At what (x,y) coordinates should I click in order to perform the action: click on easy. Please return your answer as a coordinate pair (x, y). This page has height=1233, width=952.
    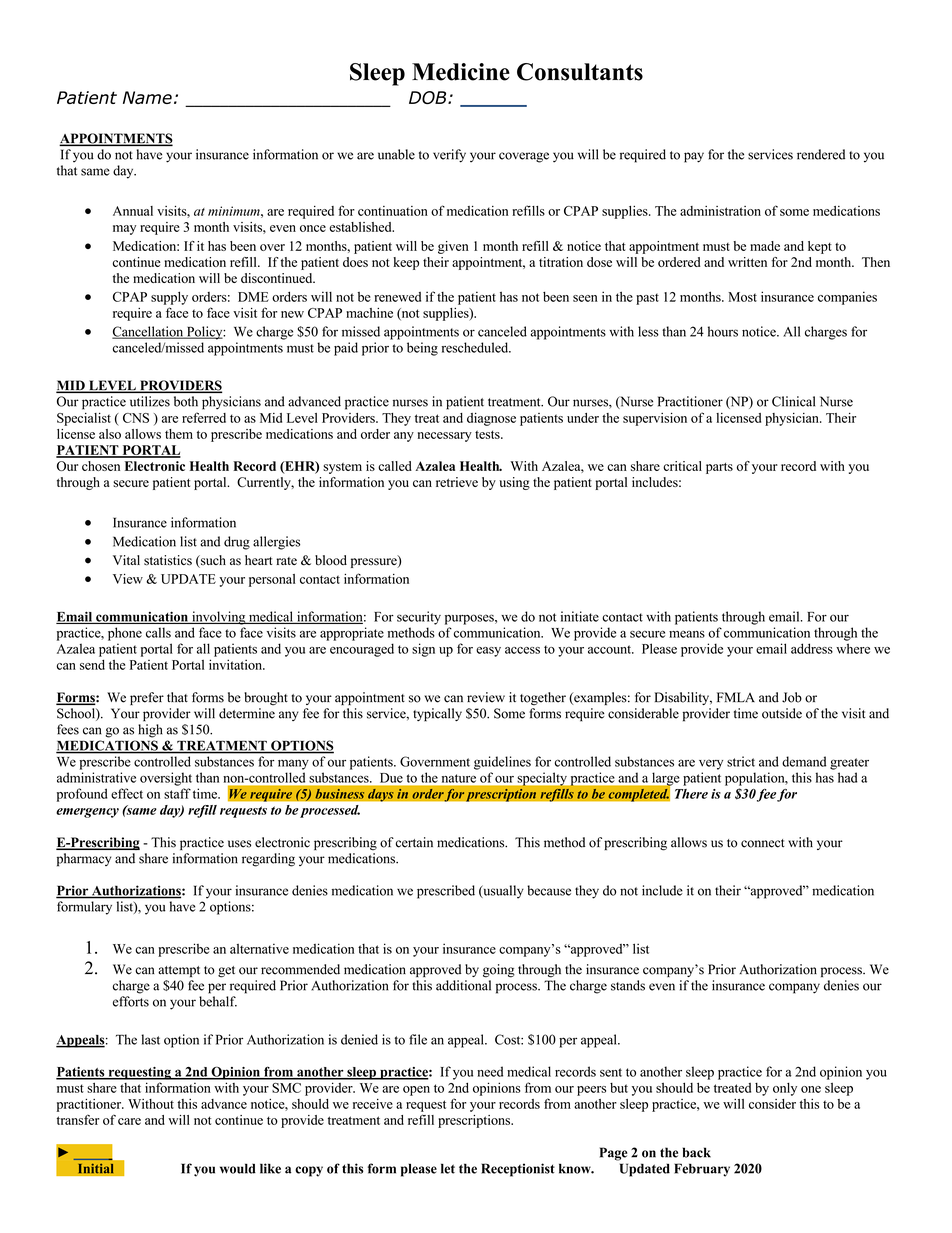
    Looking at the image, I should click on (488, 652).
